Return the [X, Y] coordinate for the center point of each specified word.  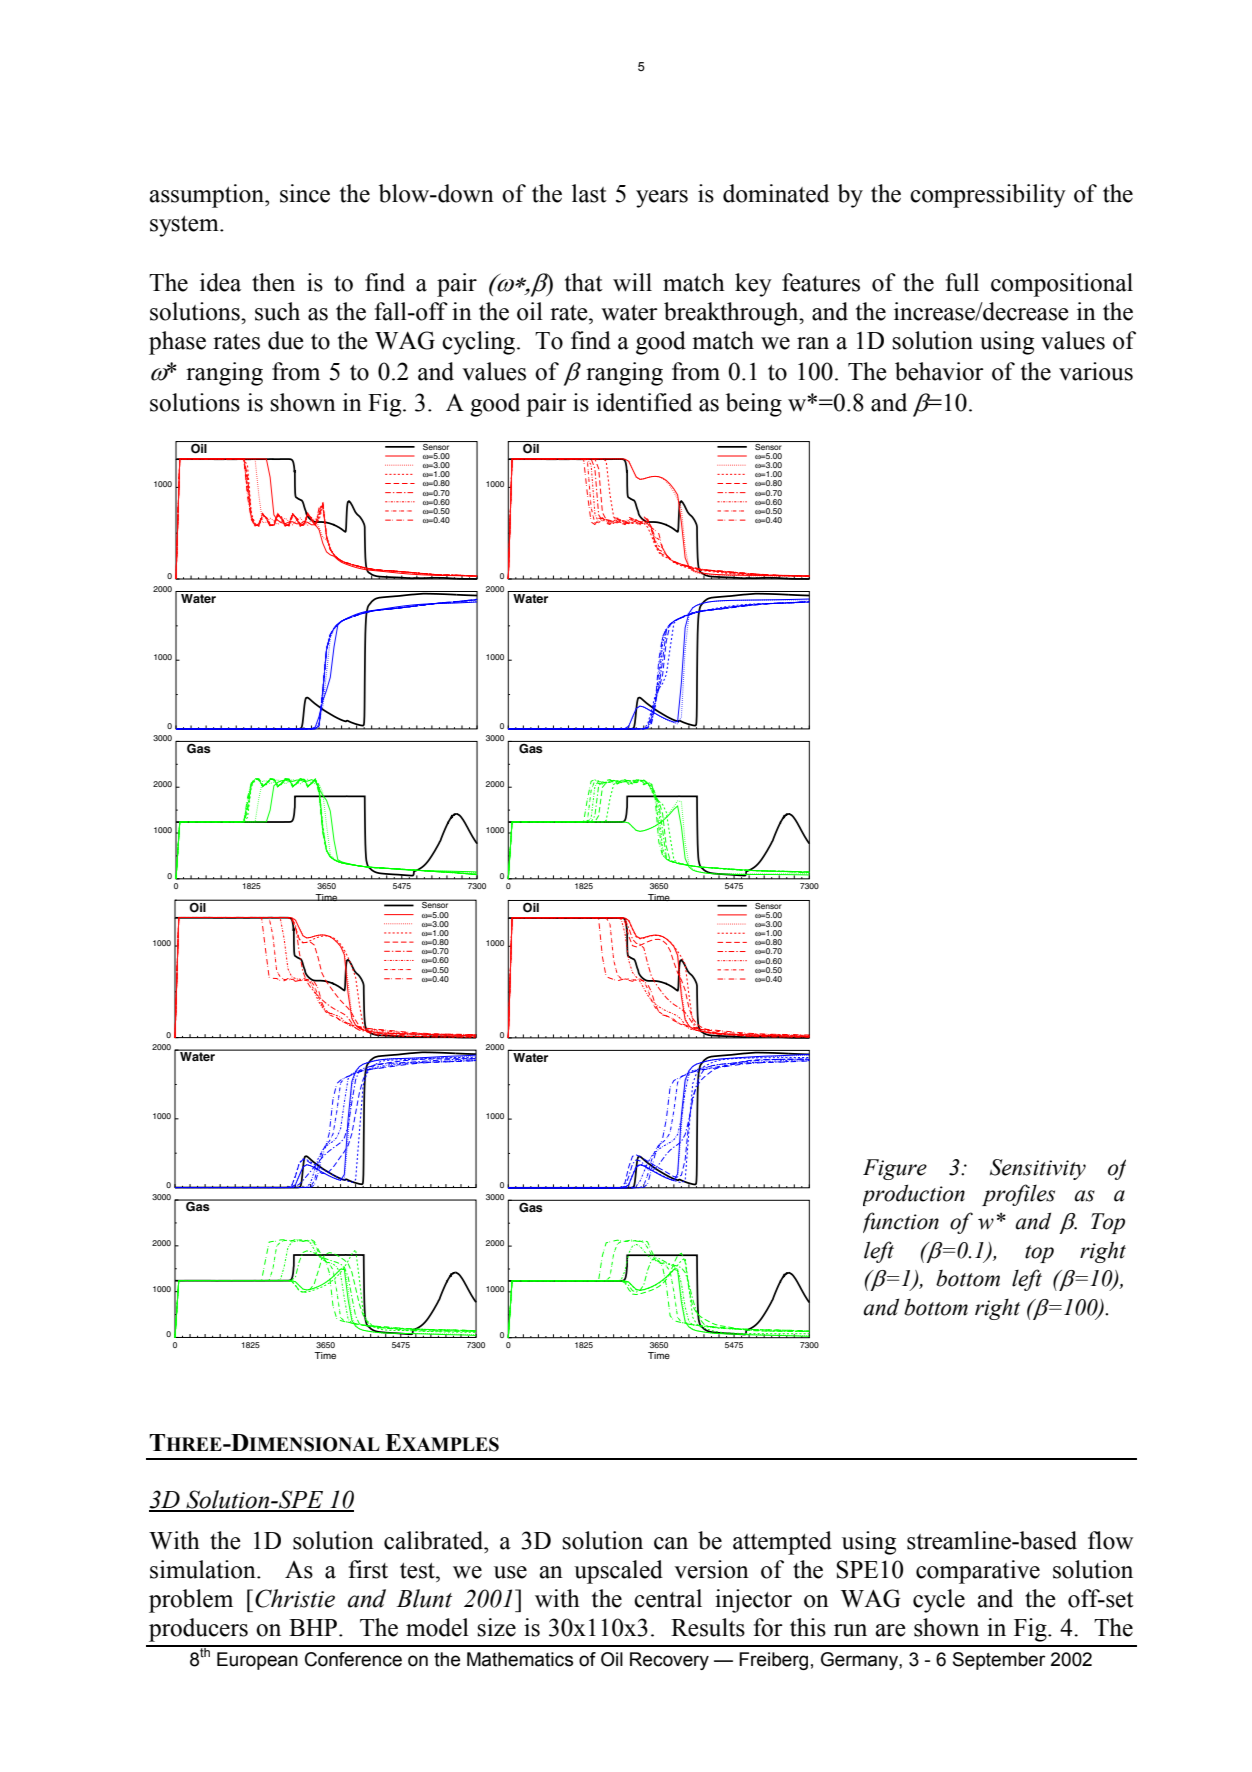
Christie [295, 1598]
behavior [939, 371]
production [914, 1195]
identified [644, 402]
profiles [1018, 1195]
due [286, 340]
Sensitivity [1038, 1169]
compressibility [988, 196]
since [305, 193]
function [901, 1222]
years [662, 199]
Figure [895, 1169]
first [368, 1569]
